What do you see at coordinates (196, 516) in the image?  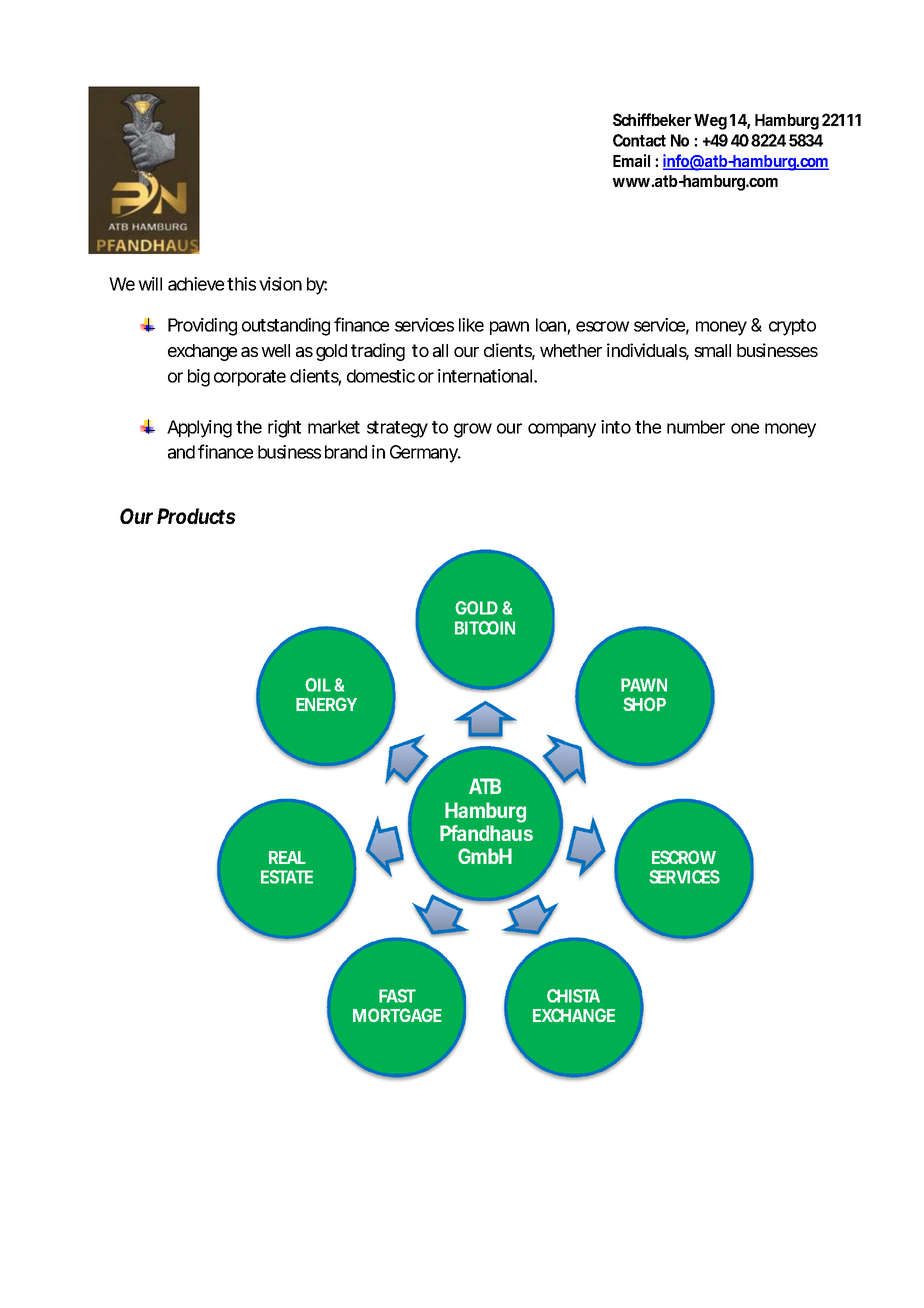 I see `Products` at bounding box center [196, 516].
